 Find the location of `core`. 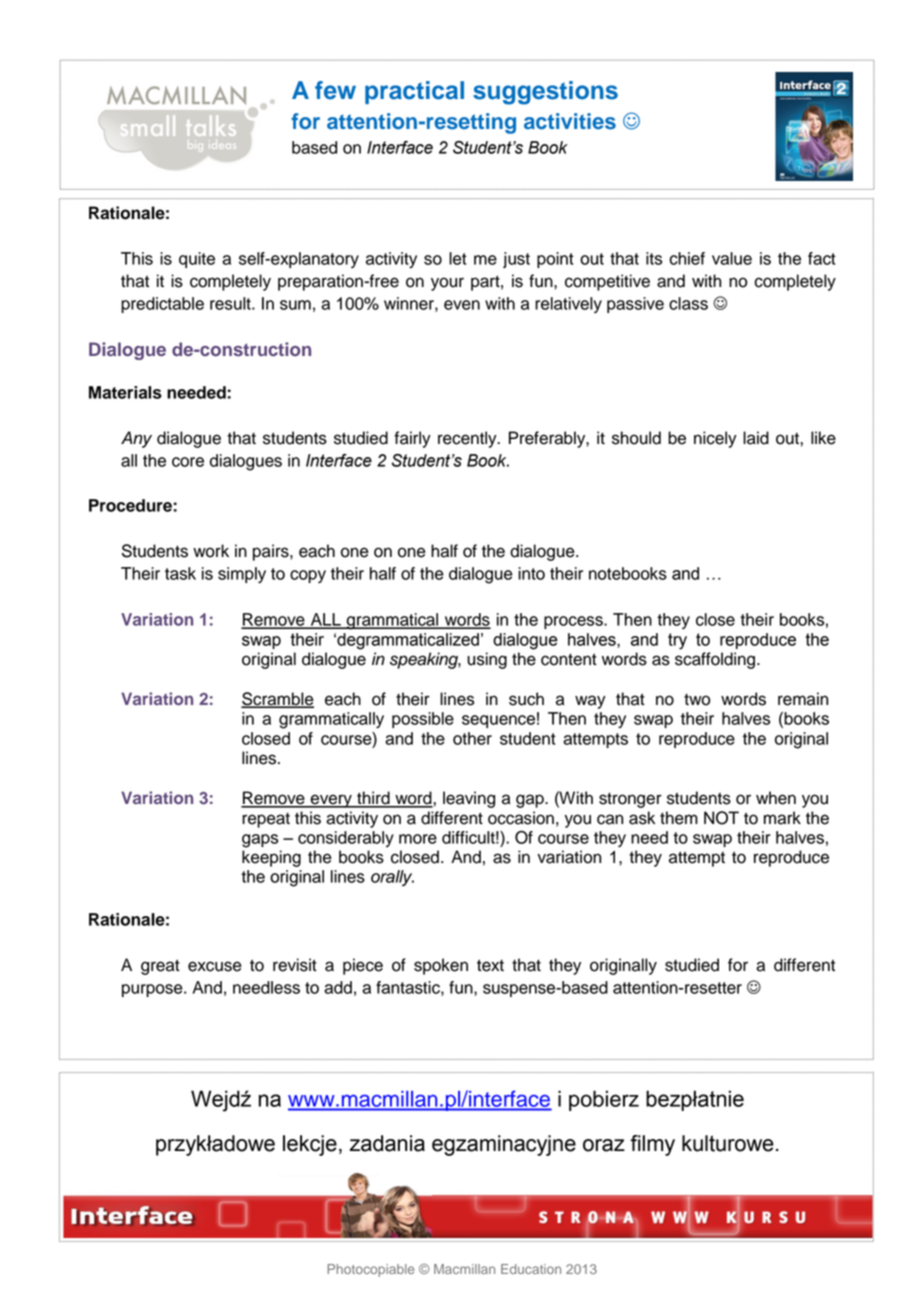

core is located at coordinates (188, 462).
